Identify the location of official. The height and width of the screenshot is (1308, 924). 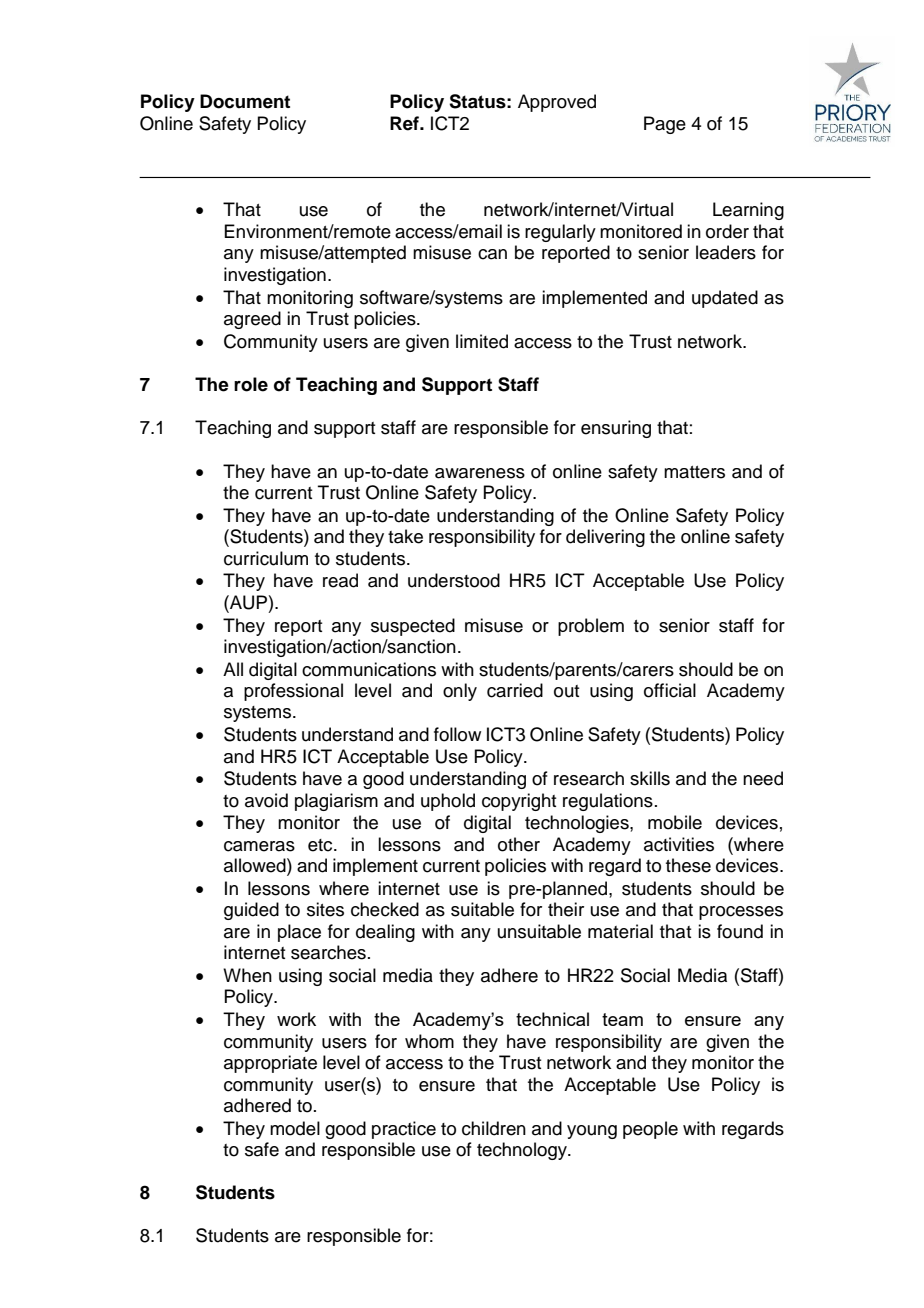
(670, 690).
